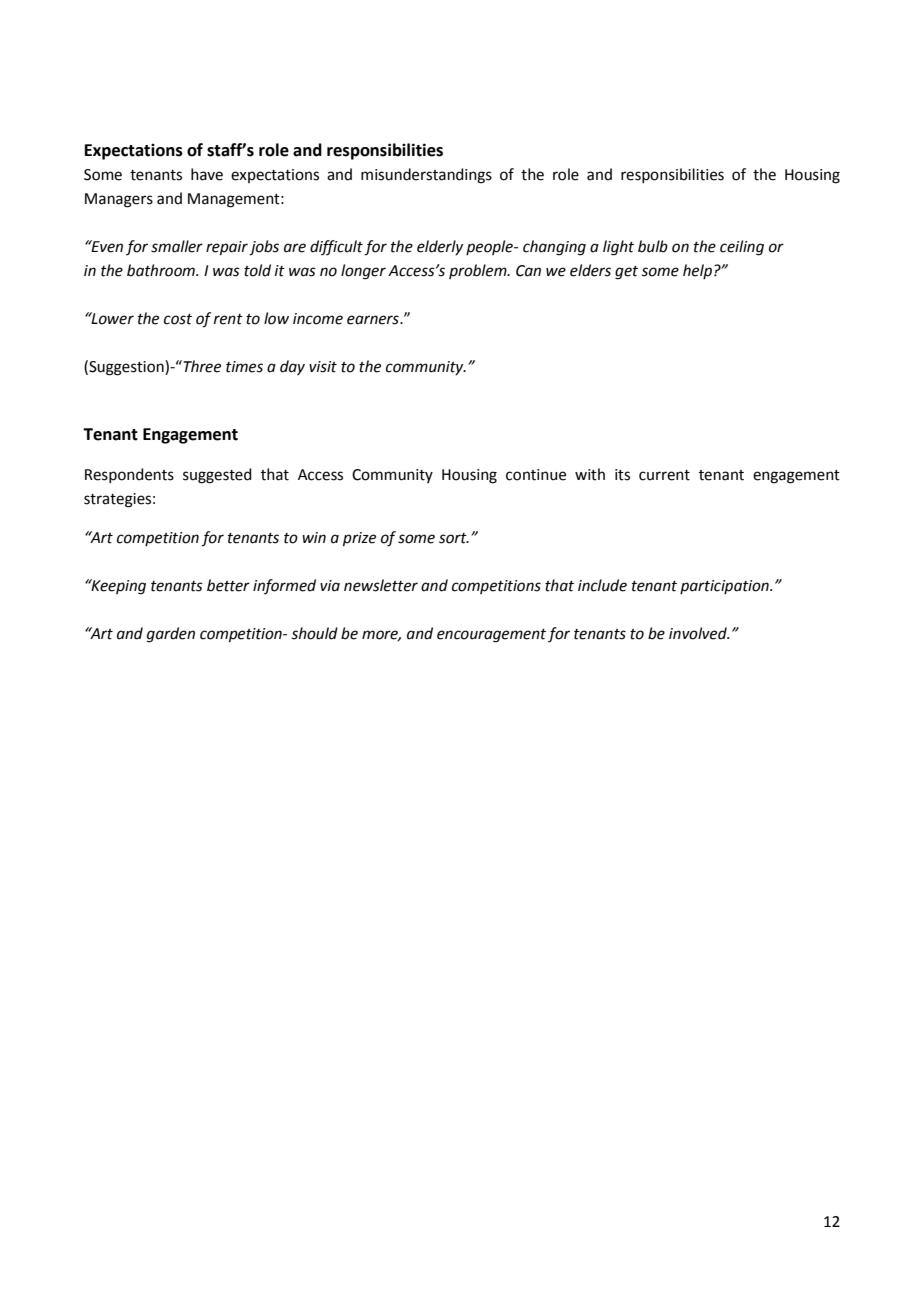 This page has width=924, height=1308. Describe the element at coordinates (491, 636) in the page. I see `encouragement` at that location.
